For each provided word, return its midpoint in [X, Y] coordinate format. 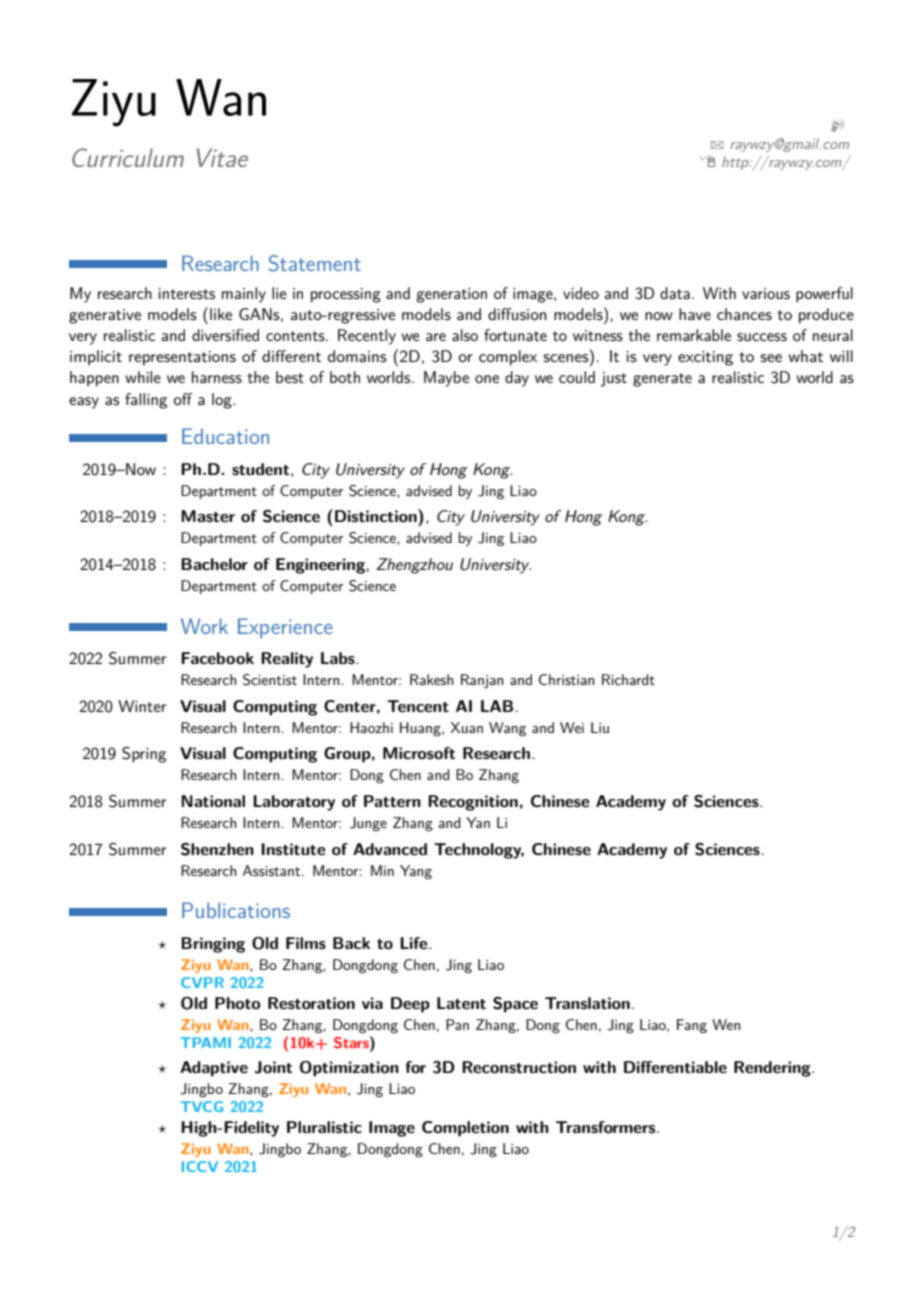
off [183, 399]
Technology [479, 851]
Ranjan [482, 681]
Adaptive [214, 1069]
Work [204, 626]
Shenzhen [217, 849]
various [766, 293]
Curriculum [128, 157]
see [771, 358]
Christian [566, 679]
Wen [726, 1024]
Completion [465, 1129]
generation [451, 295]
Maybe [446, 379]
